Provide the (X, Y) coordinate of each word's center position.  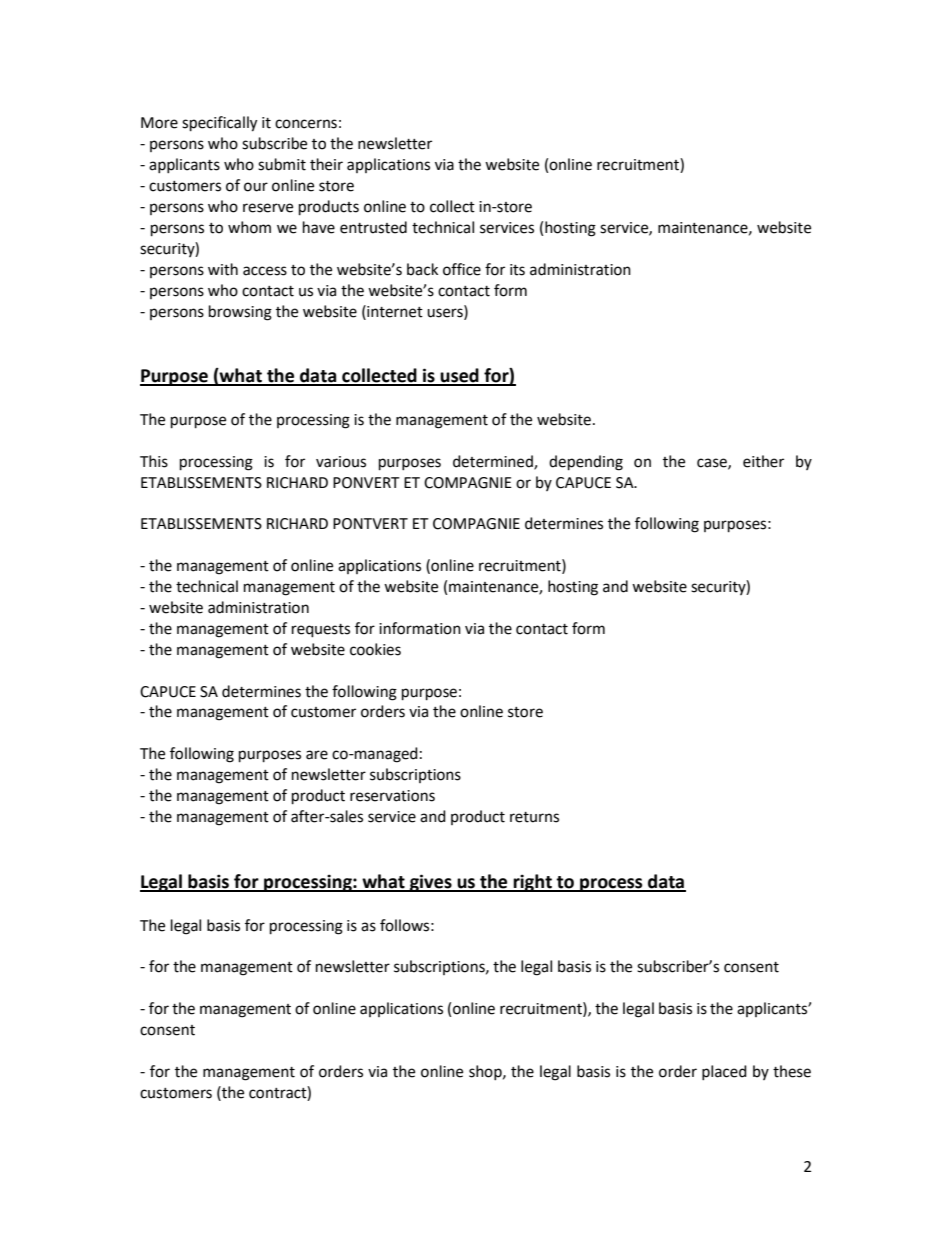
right (533, 883)
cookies (375, 649)
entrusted (373, 227)
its (517, 270)
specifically (219, 124)
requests (321, 631)
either (763, 461)
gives (431, 883)
